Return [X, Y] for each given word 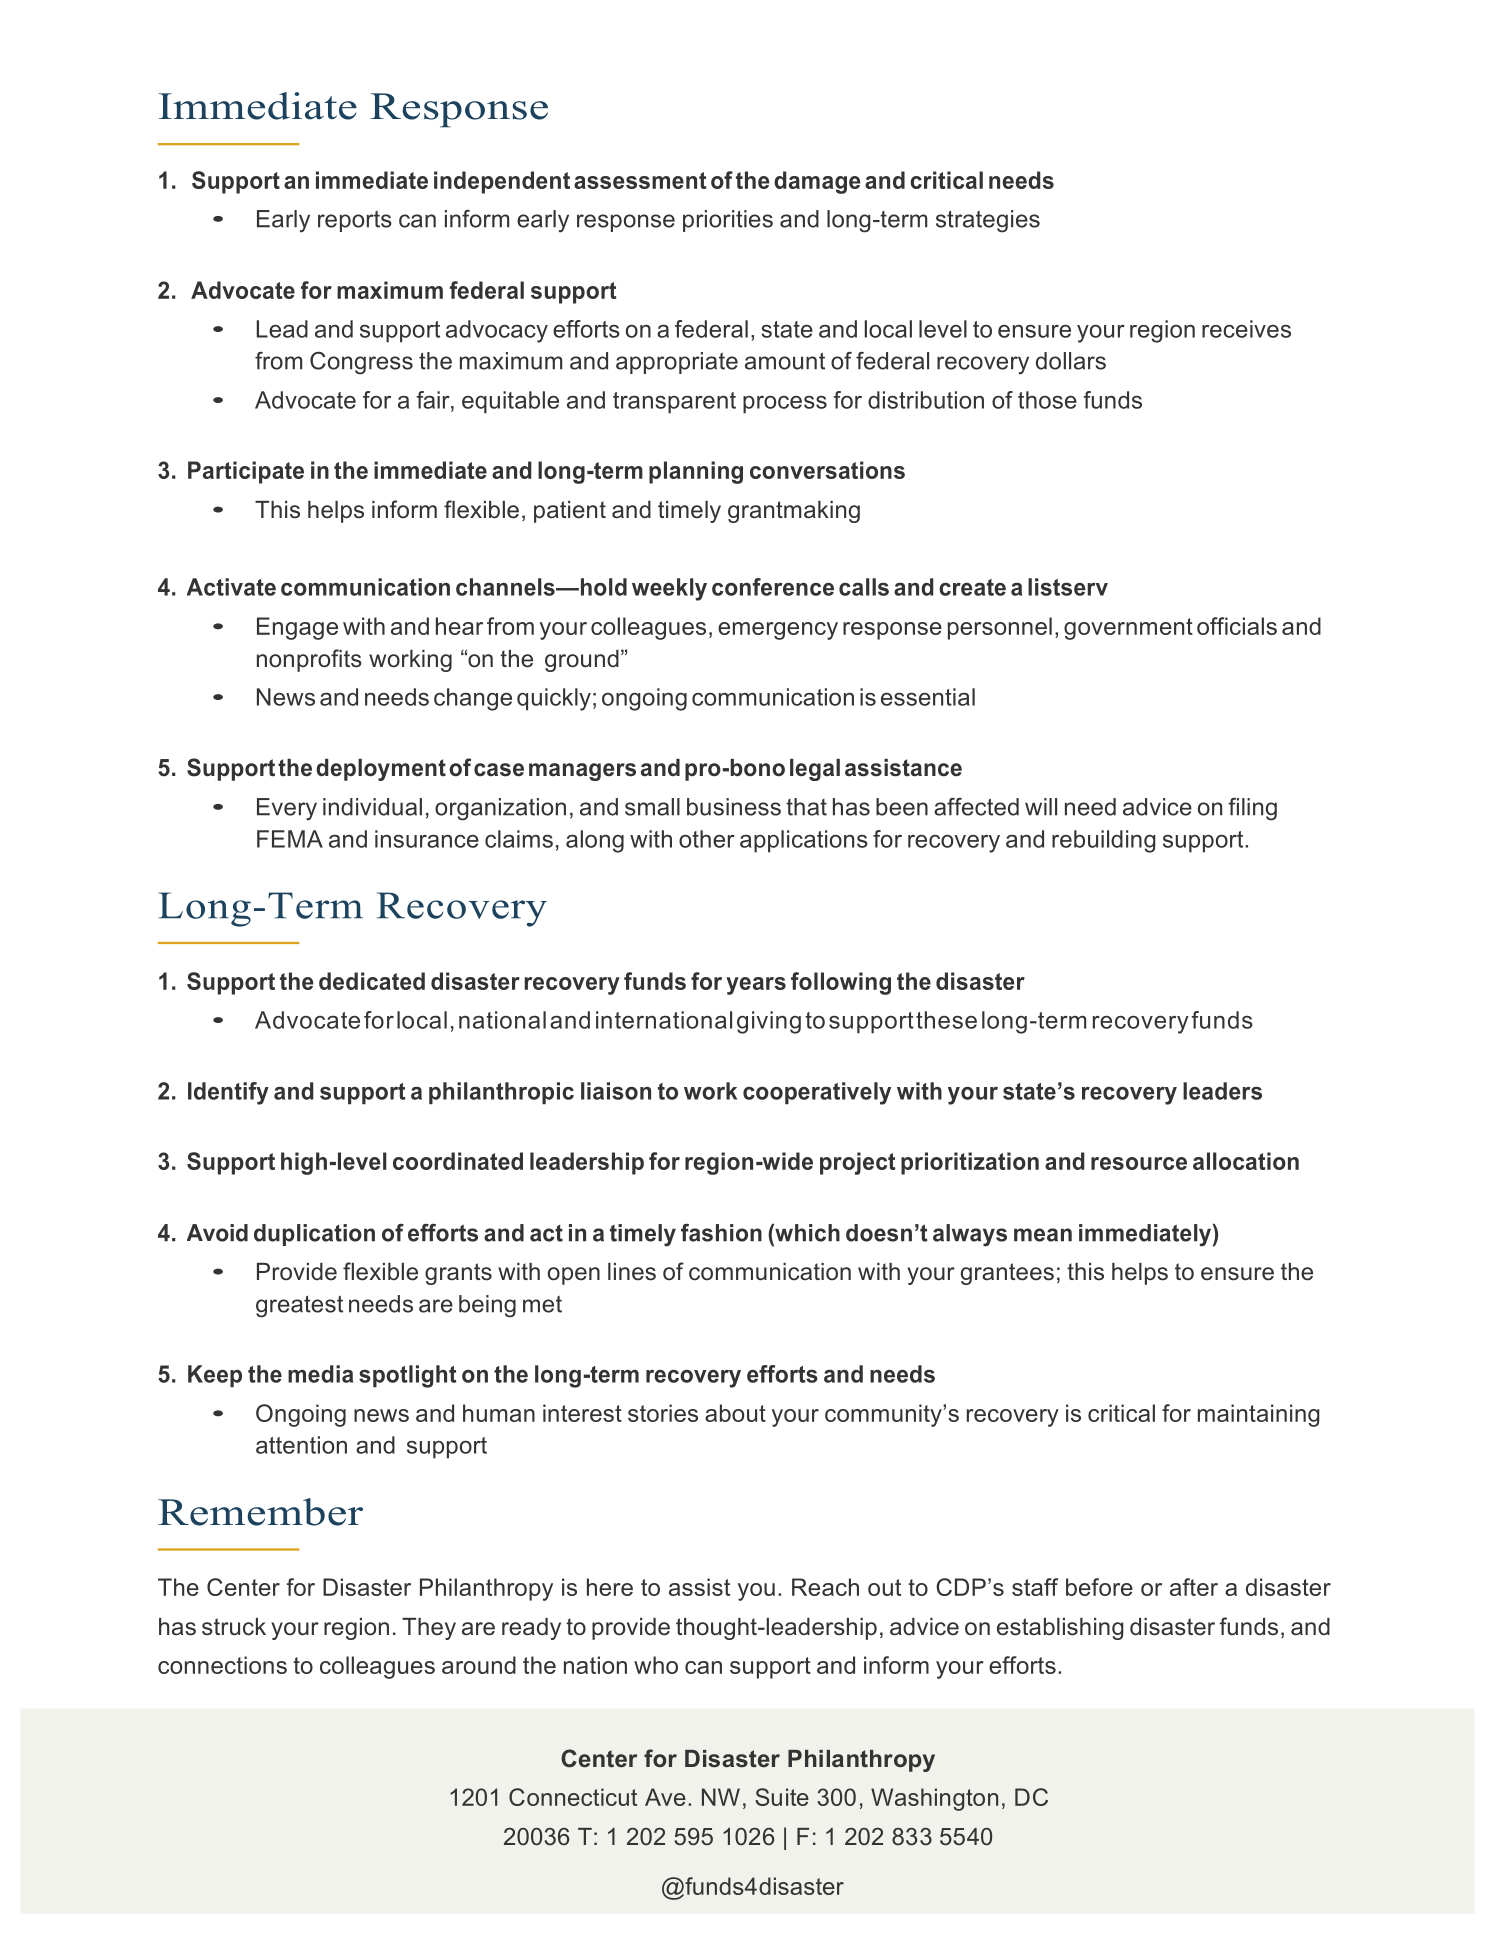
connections [222, 1665]
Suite [782, 1797]
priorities [728, 221]
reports [355, 221]
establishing [1060, 1629]
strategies [988, 221]
